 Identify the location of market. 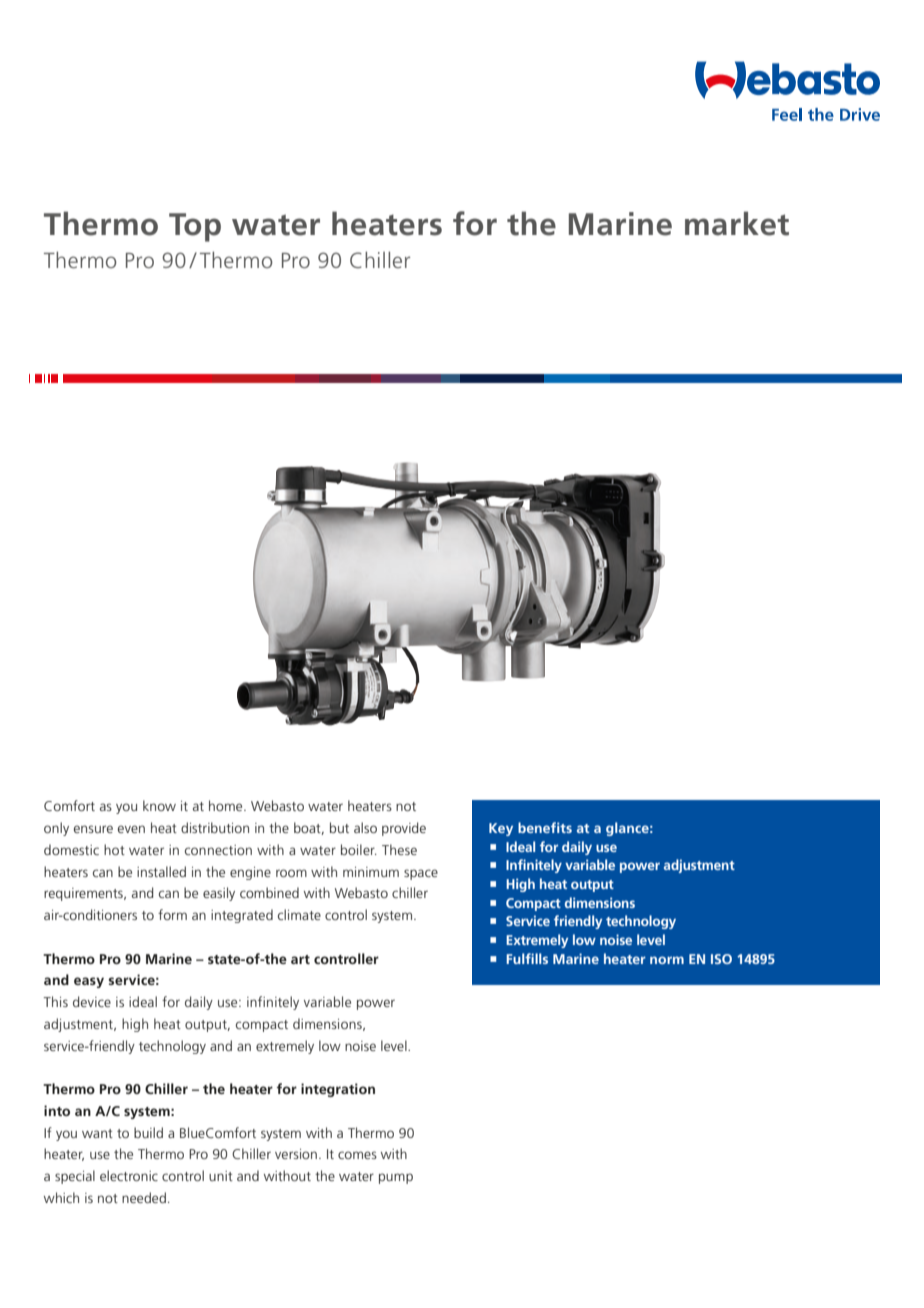
(737, 223).
